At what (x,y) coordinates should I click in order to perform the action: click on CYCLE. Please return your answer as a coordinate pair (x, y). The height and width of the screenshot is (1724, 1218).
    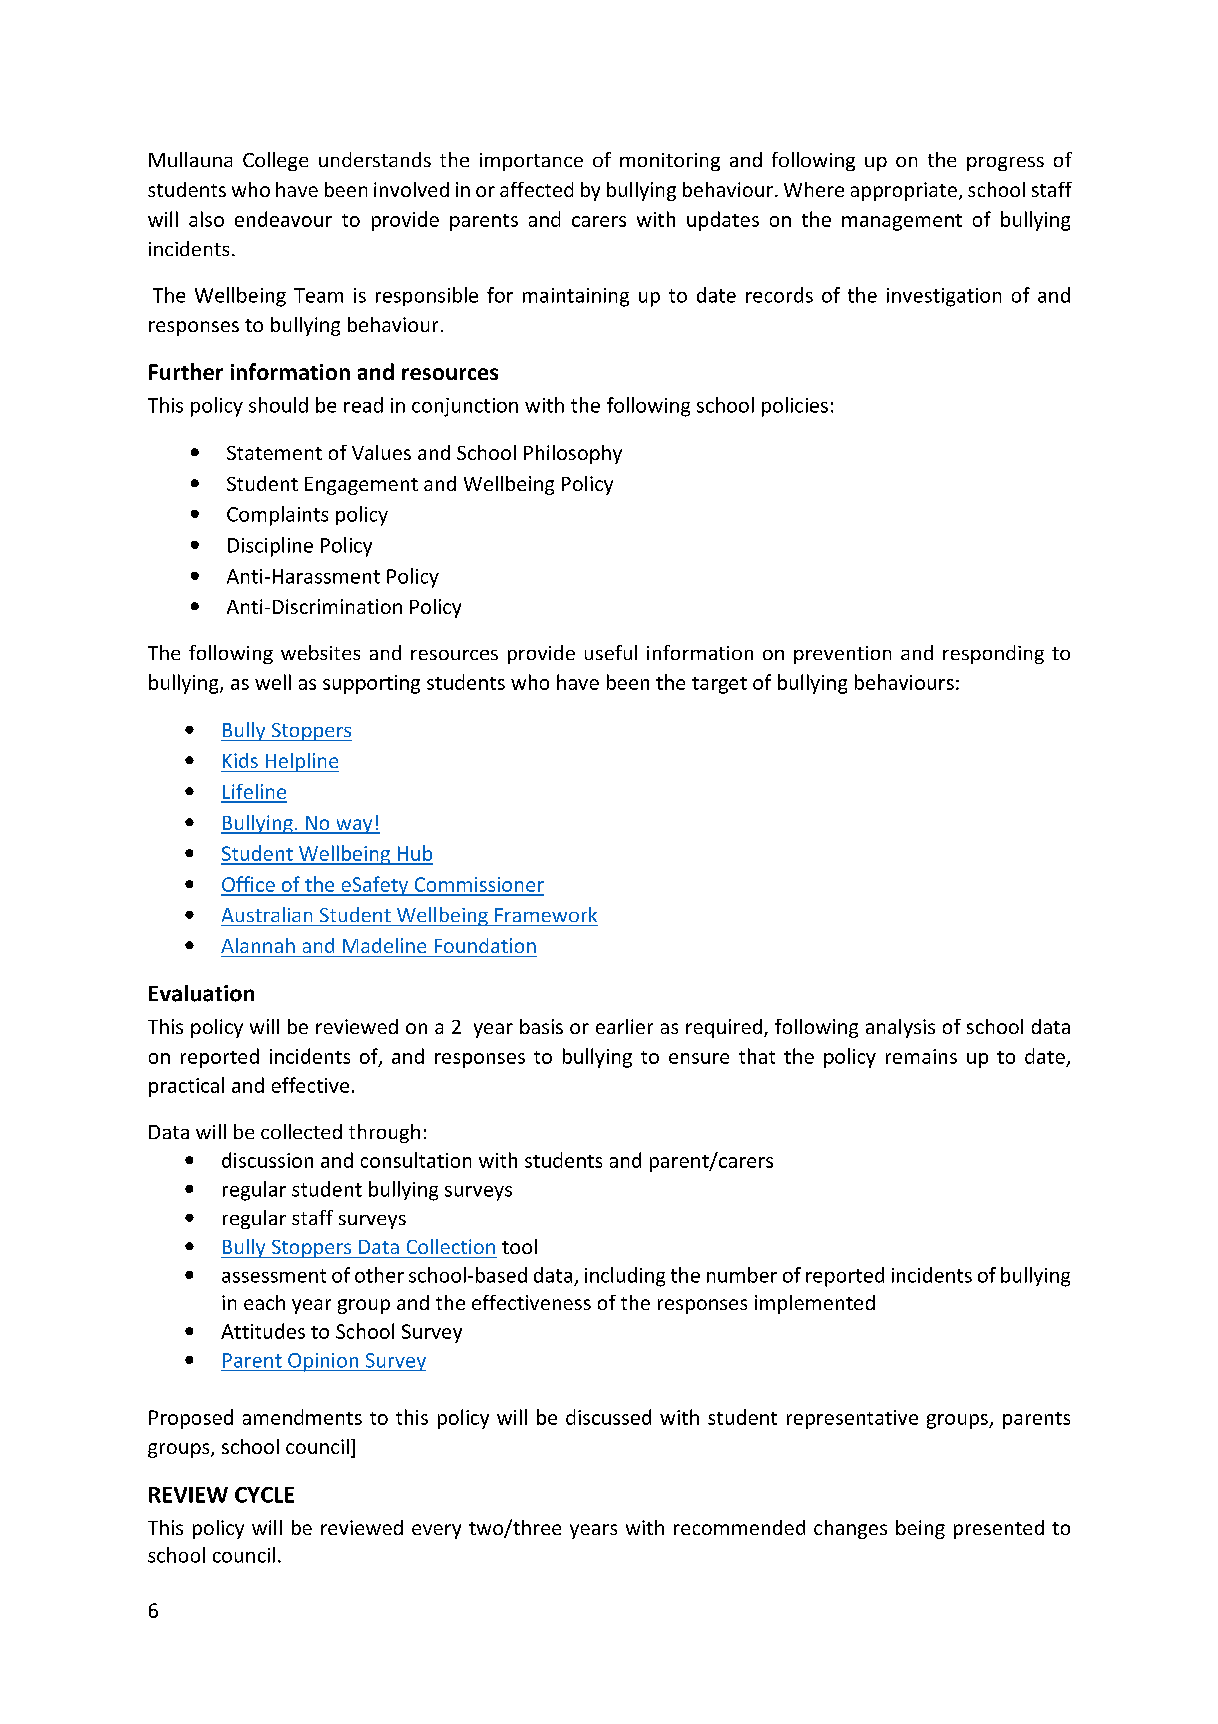
    Looking at the image, I should click on (264, 1495).
